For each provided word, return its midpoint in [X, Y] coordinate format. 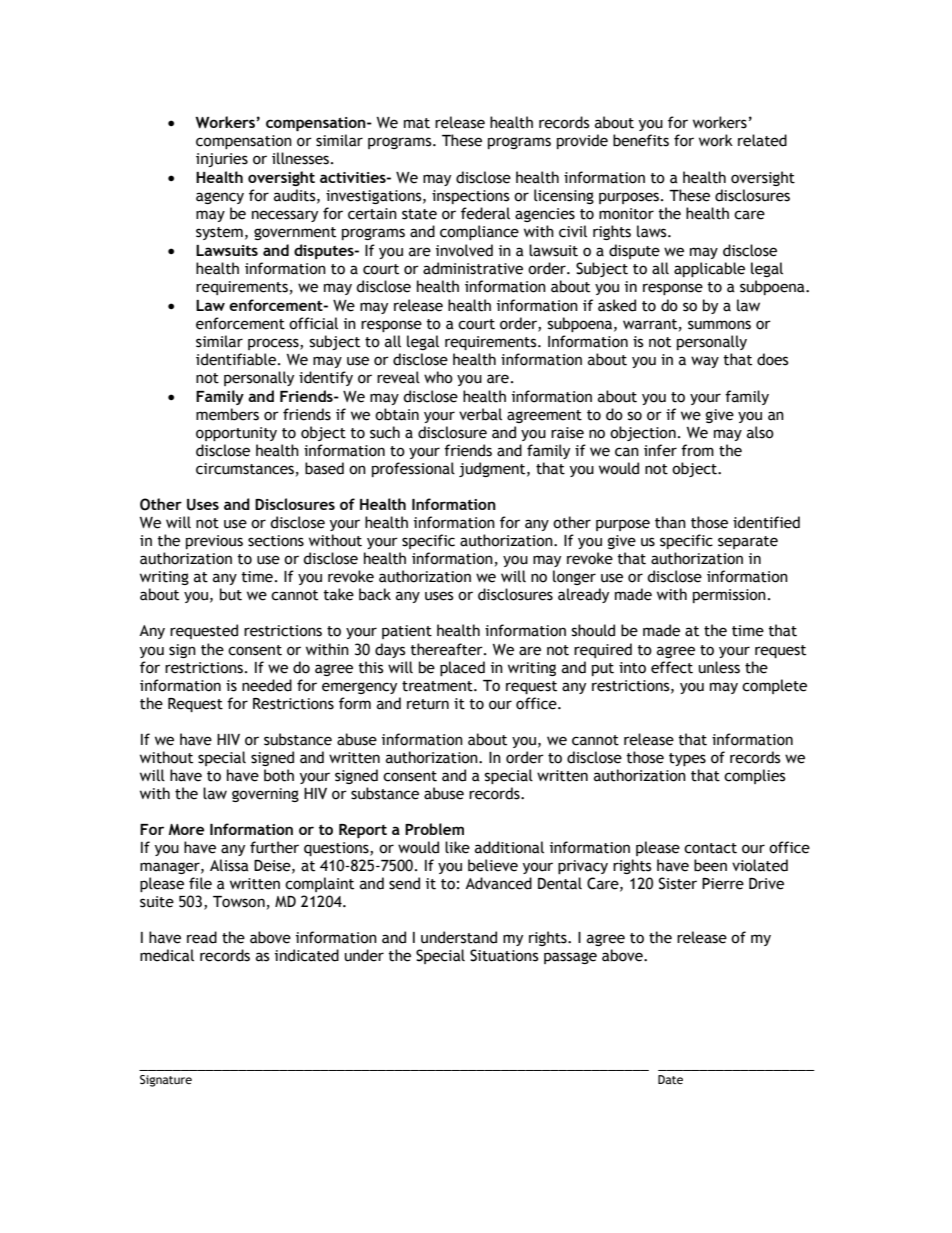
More [186, 829]
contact [710, 848]
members [227, 414]
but [231, 594]
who [438, 377]
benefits [641, 140]
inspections [470, 197]
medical [167, 955]
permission [729, 596]
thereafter [447, 649]
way [705, 362]
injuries [222, 160]
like [457, 847]
